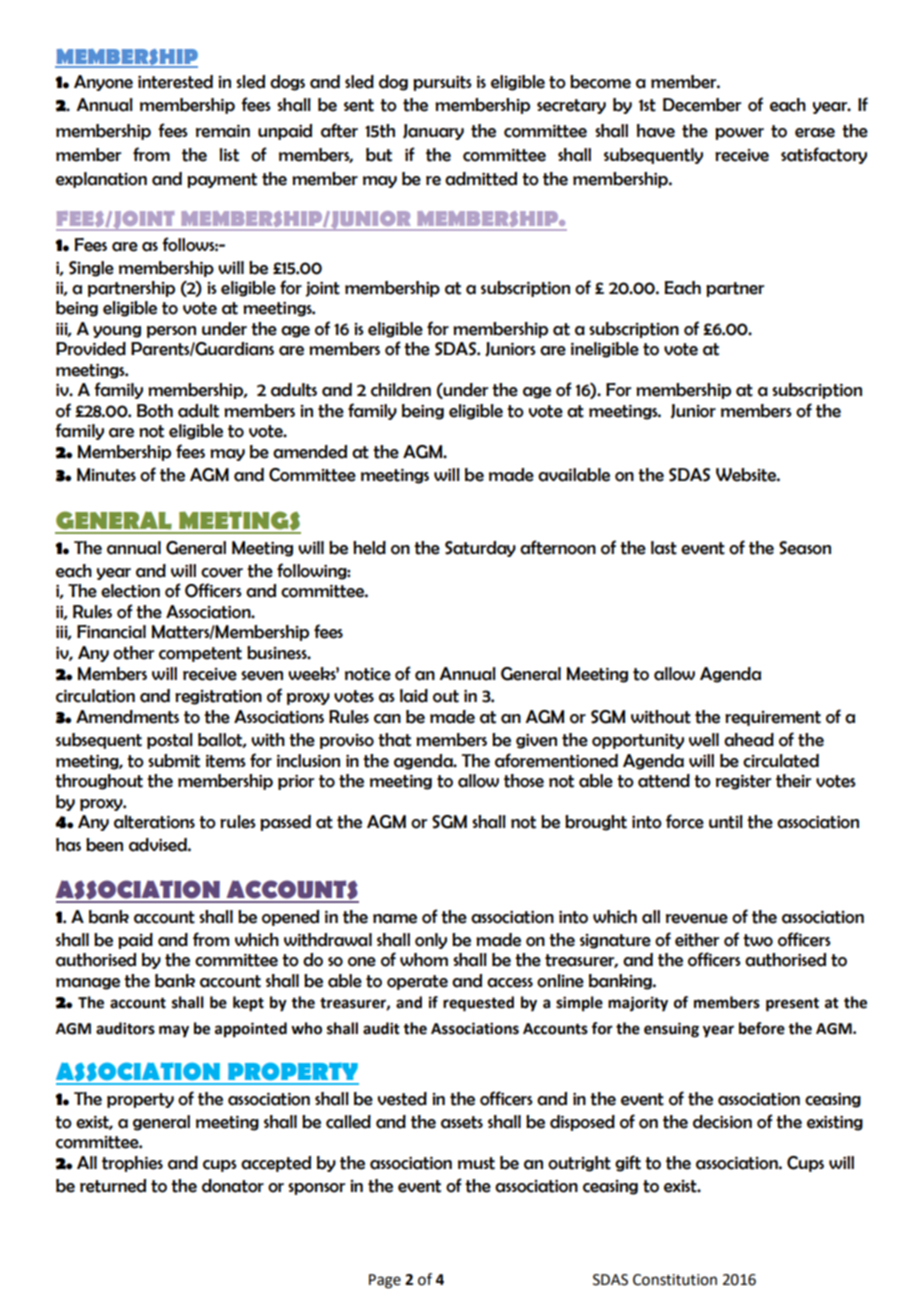 This image has width=924, height=1308. Describe the element at coordinates (113, 1186) in the image. I see `returned` at that location.
